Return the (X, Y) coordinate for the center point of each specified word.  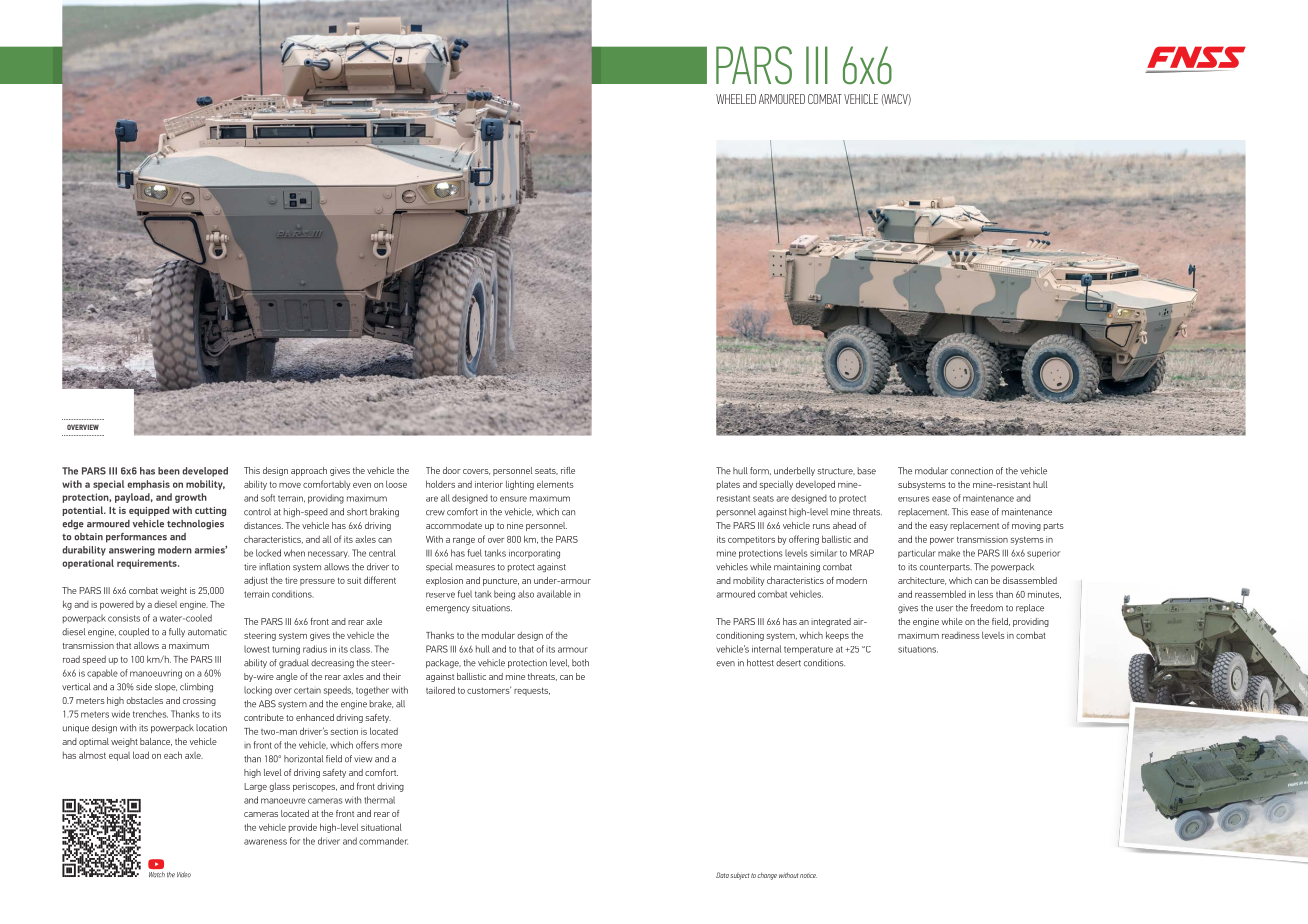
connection (972, 471)
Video (184, 875)
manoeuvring (156, 674)
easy (939, 527)
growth (191, 498)
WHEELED (736, 99)
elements (555, 484)
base (866, 471)
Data (722, 875)
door (452, 470)
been (169, 471)
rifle (568, 470)
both (580, 663)
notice (808, 875)
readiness (961, 635)
